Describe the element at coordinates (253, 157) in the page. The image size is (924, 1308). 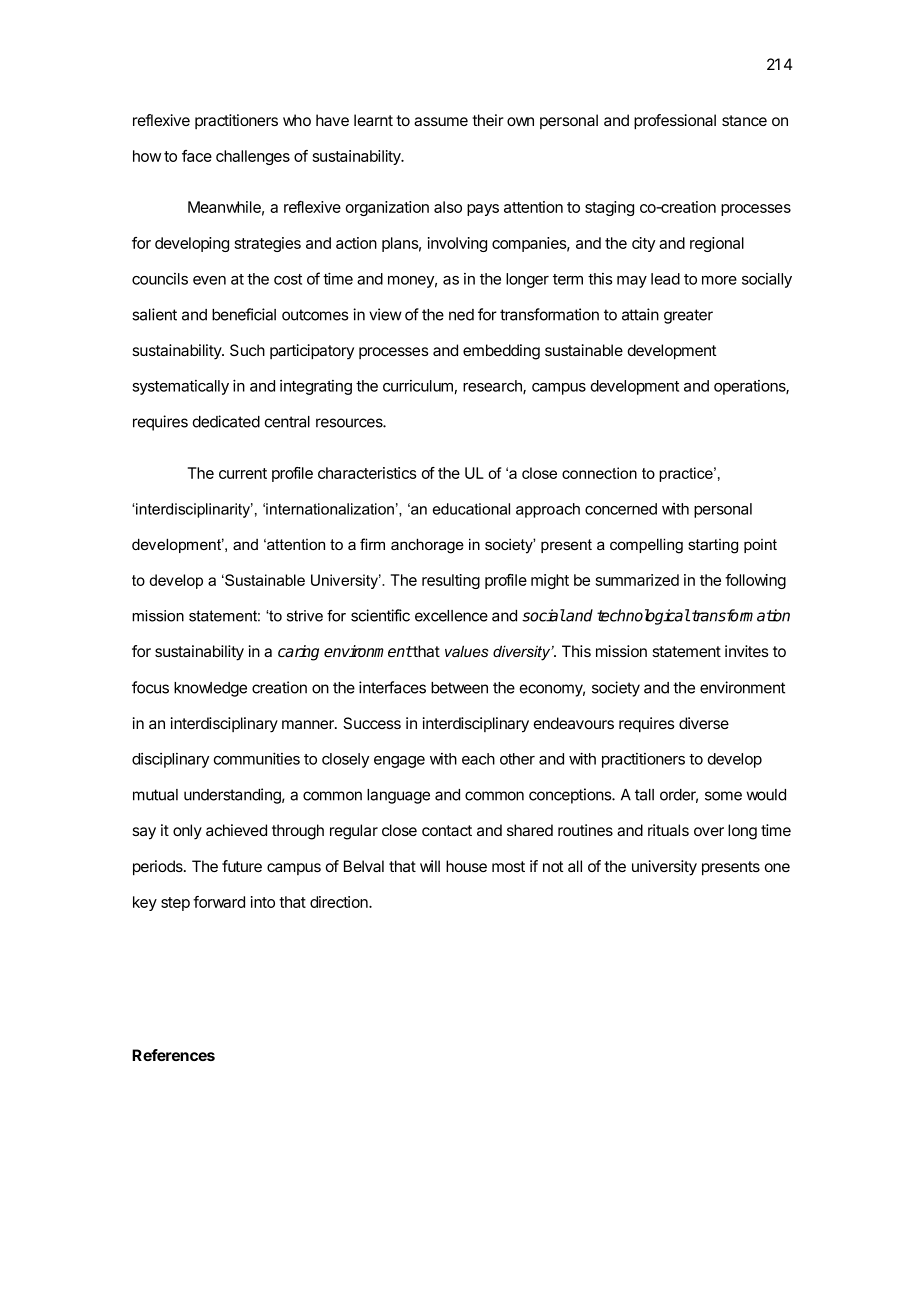
I see `challenges` at that location.
